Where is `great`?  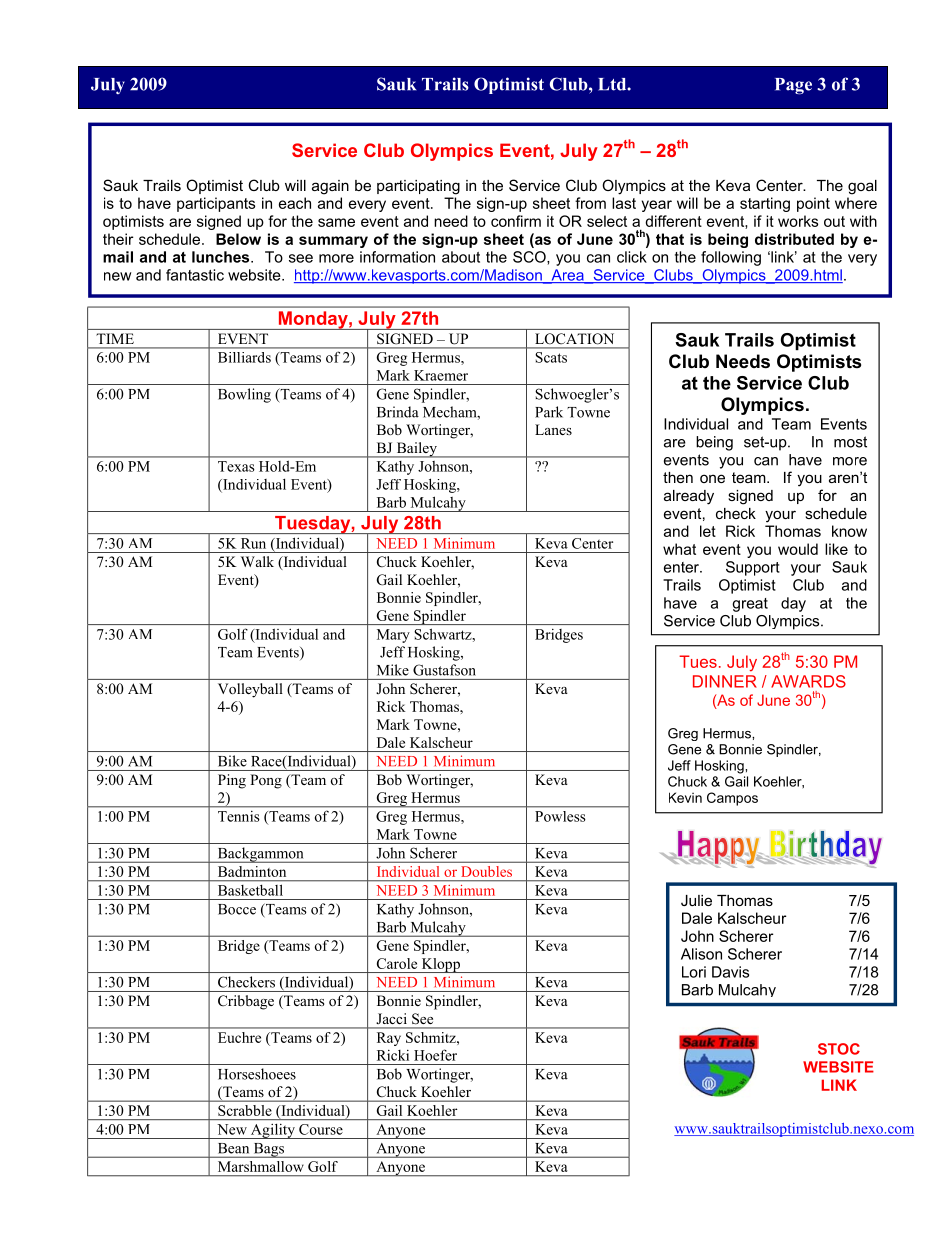
great is located at coordinates (750, 605).
